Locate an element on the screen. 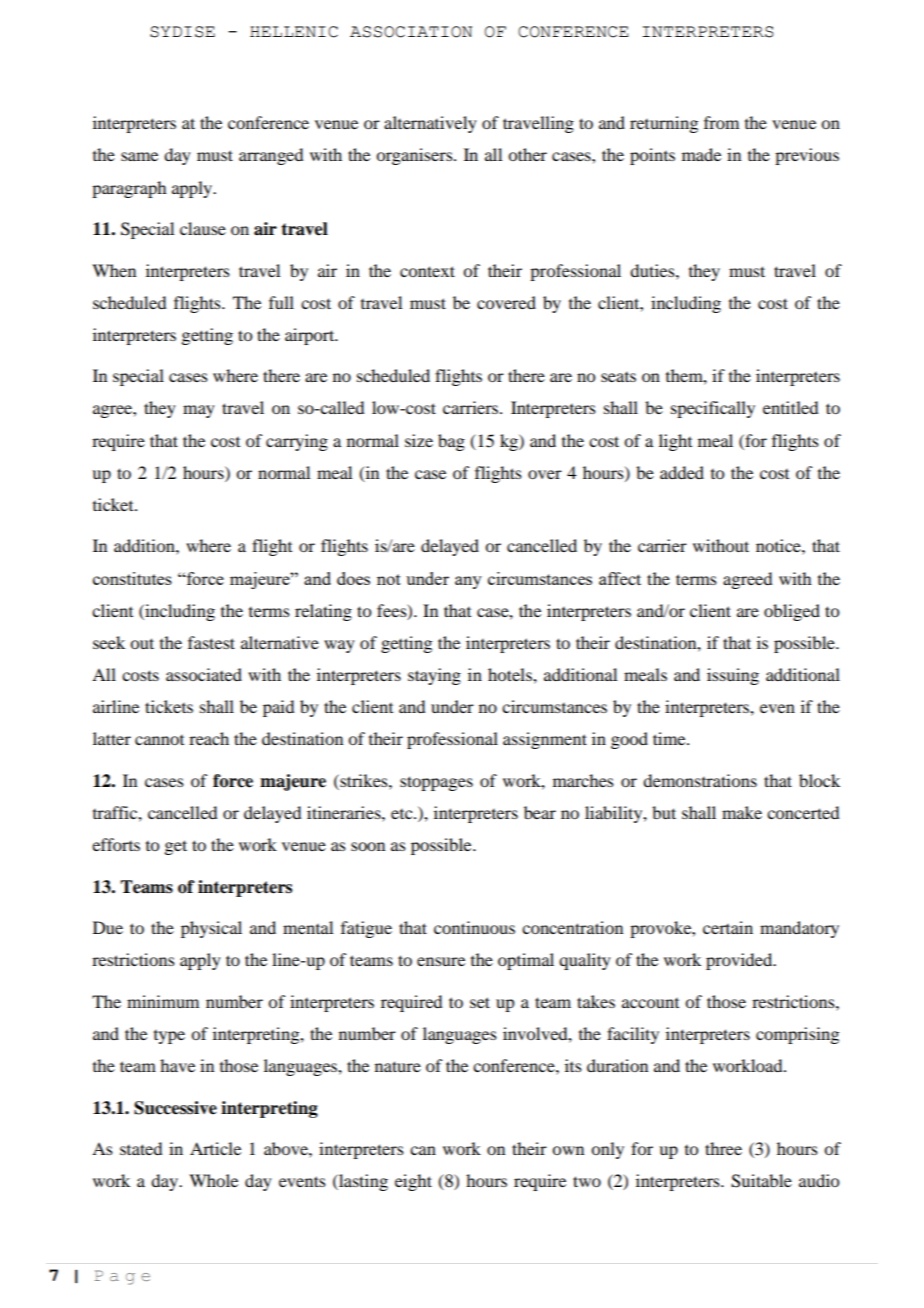 The image size is (924, 1308). make is located at coordinates (742, 812).
